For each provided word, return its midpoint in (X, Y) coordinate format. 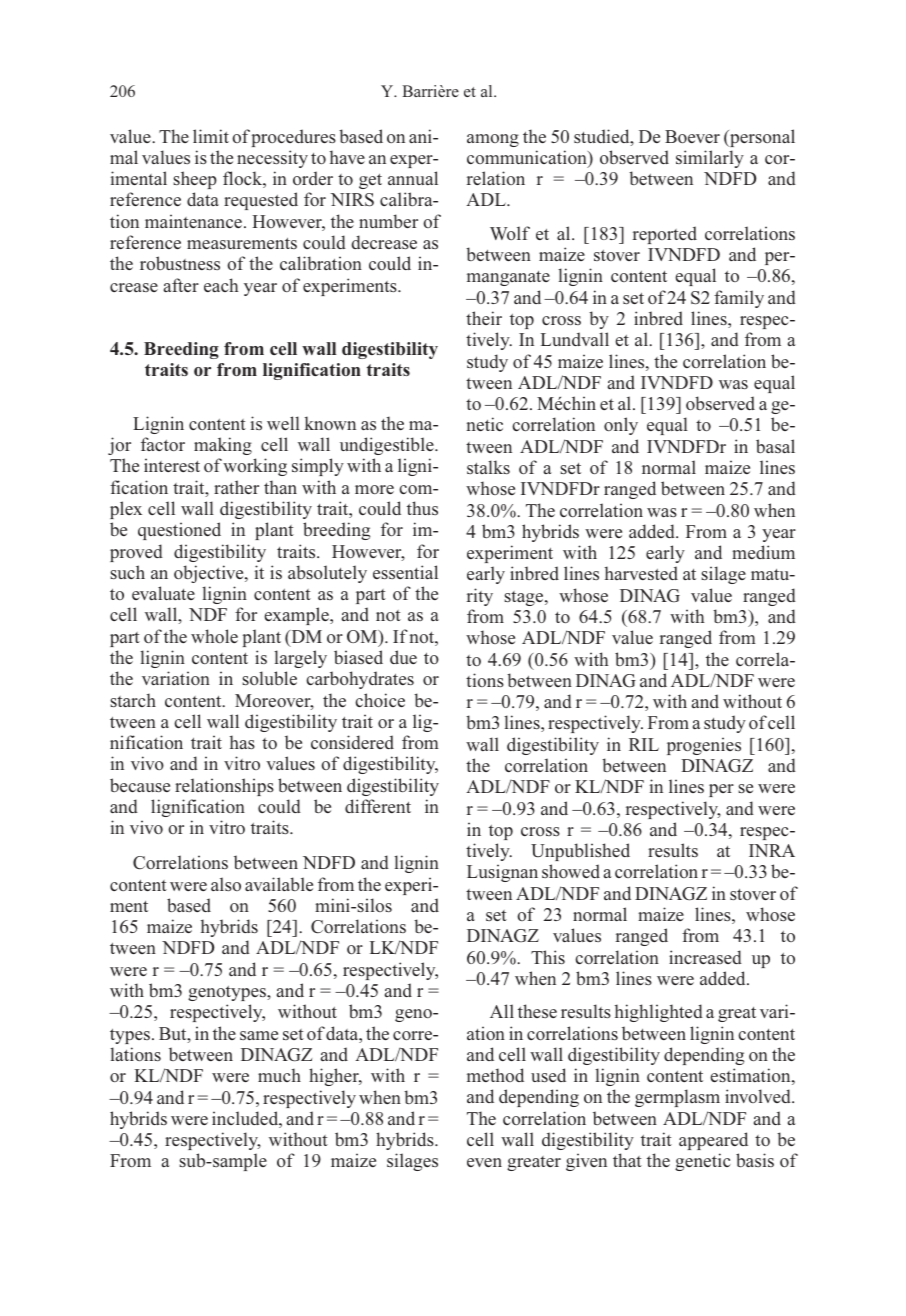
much (279, 1075)
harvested (641, 573)
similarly (710, 159)
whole (214, 636)
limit (211, 136)
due (403, 657)
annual (413, 178)
